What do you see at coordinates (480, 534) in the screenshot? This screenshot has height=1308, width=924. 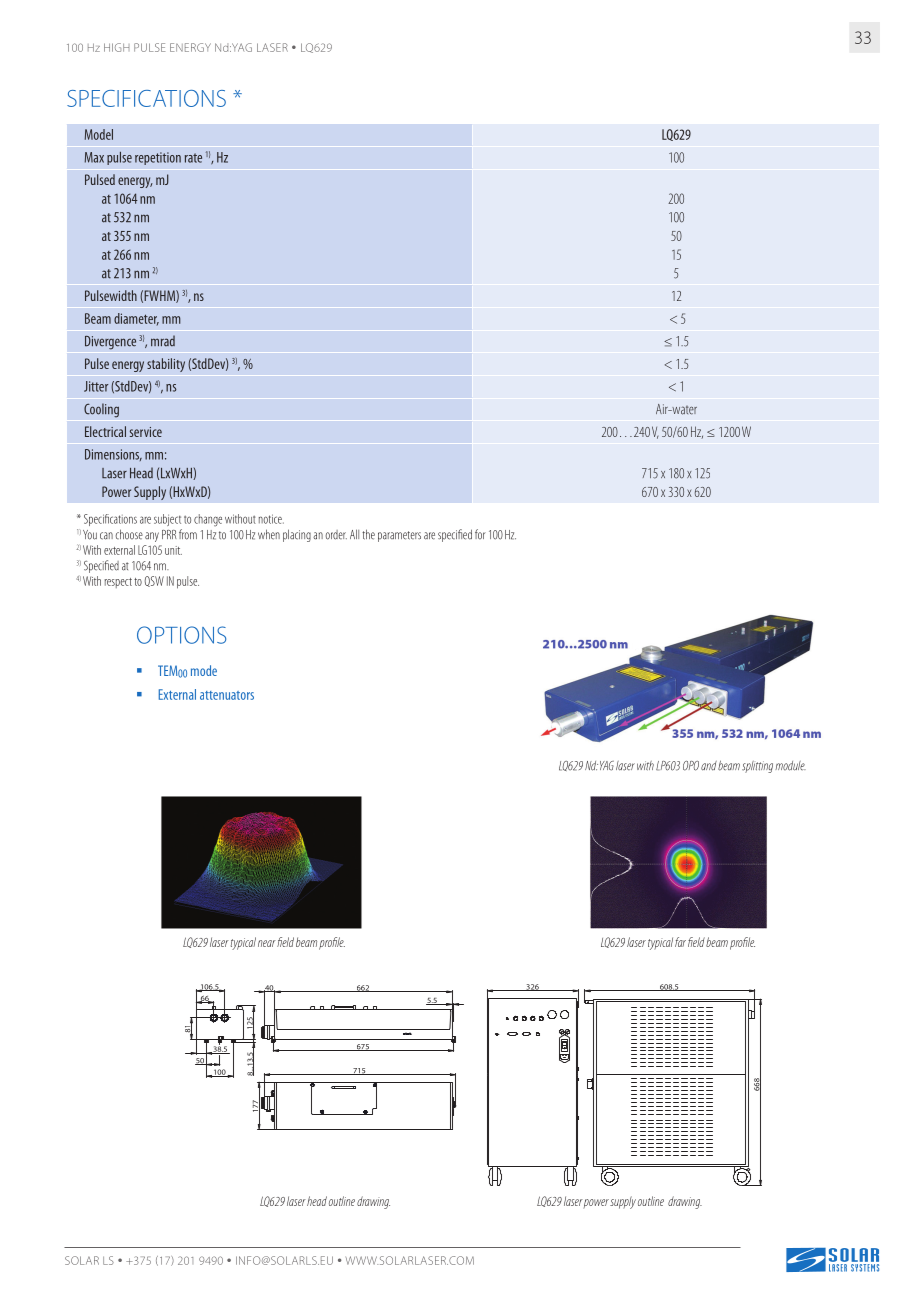 I see `for` at bounding box center [480, 534].
